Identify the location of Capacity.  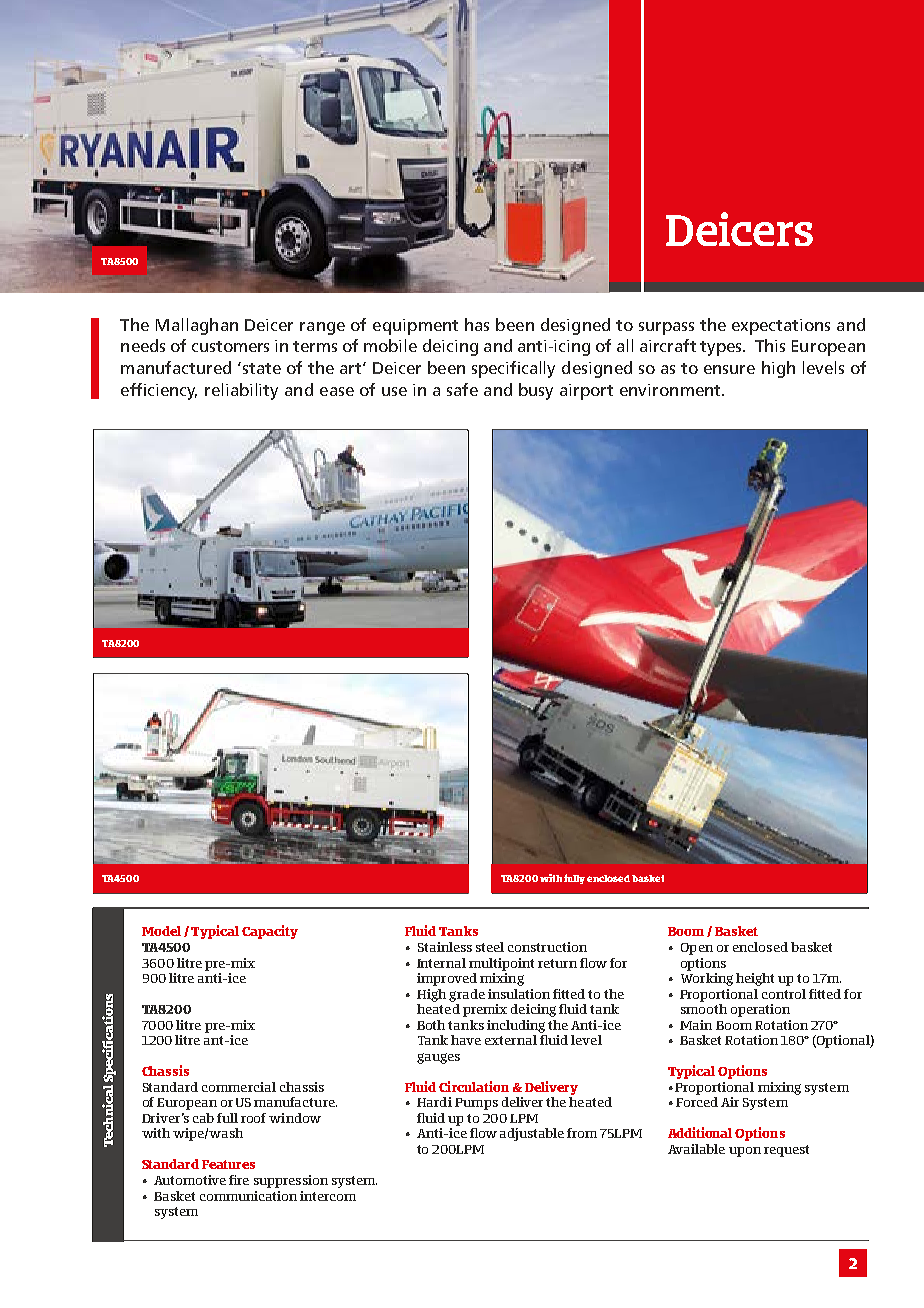
(270, 932).
